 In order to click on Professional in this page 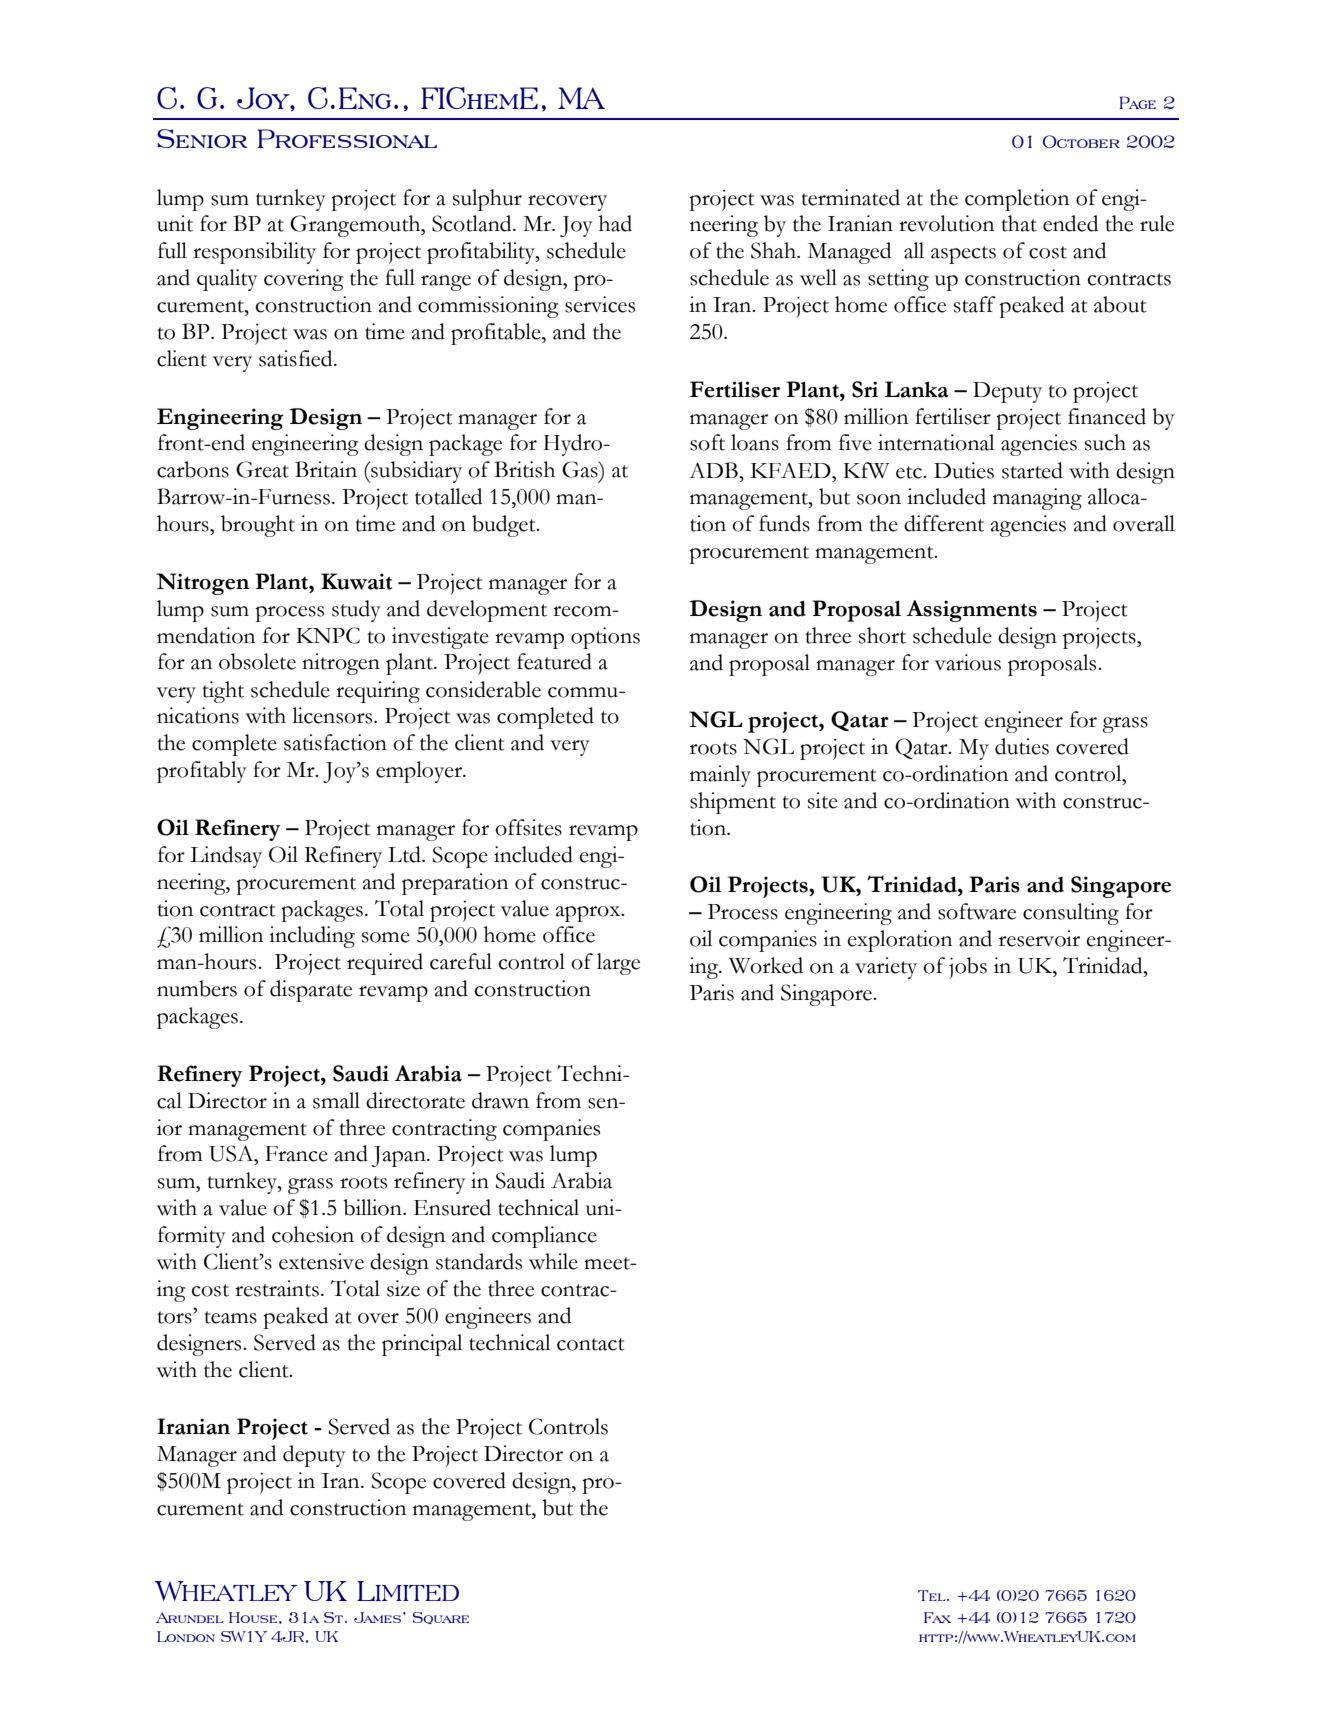, I will do `click(347, 138)`.
